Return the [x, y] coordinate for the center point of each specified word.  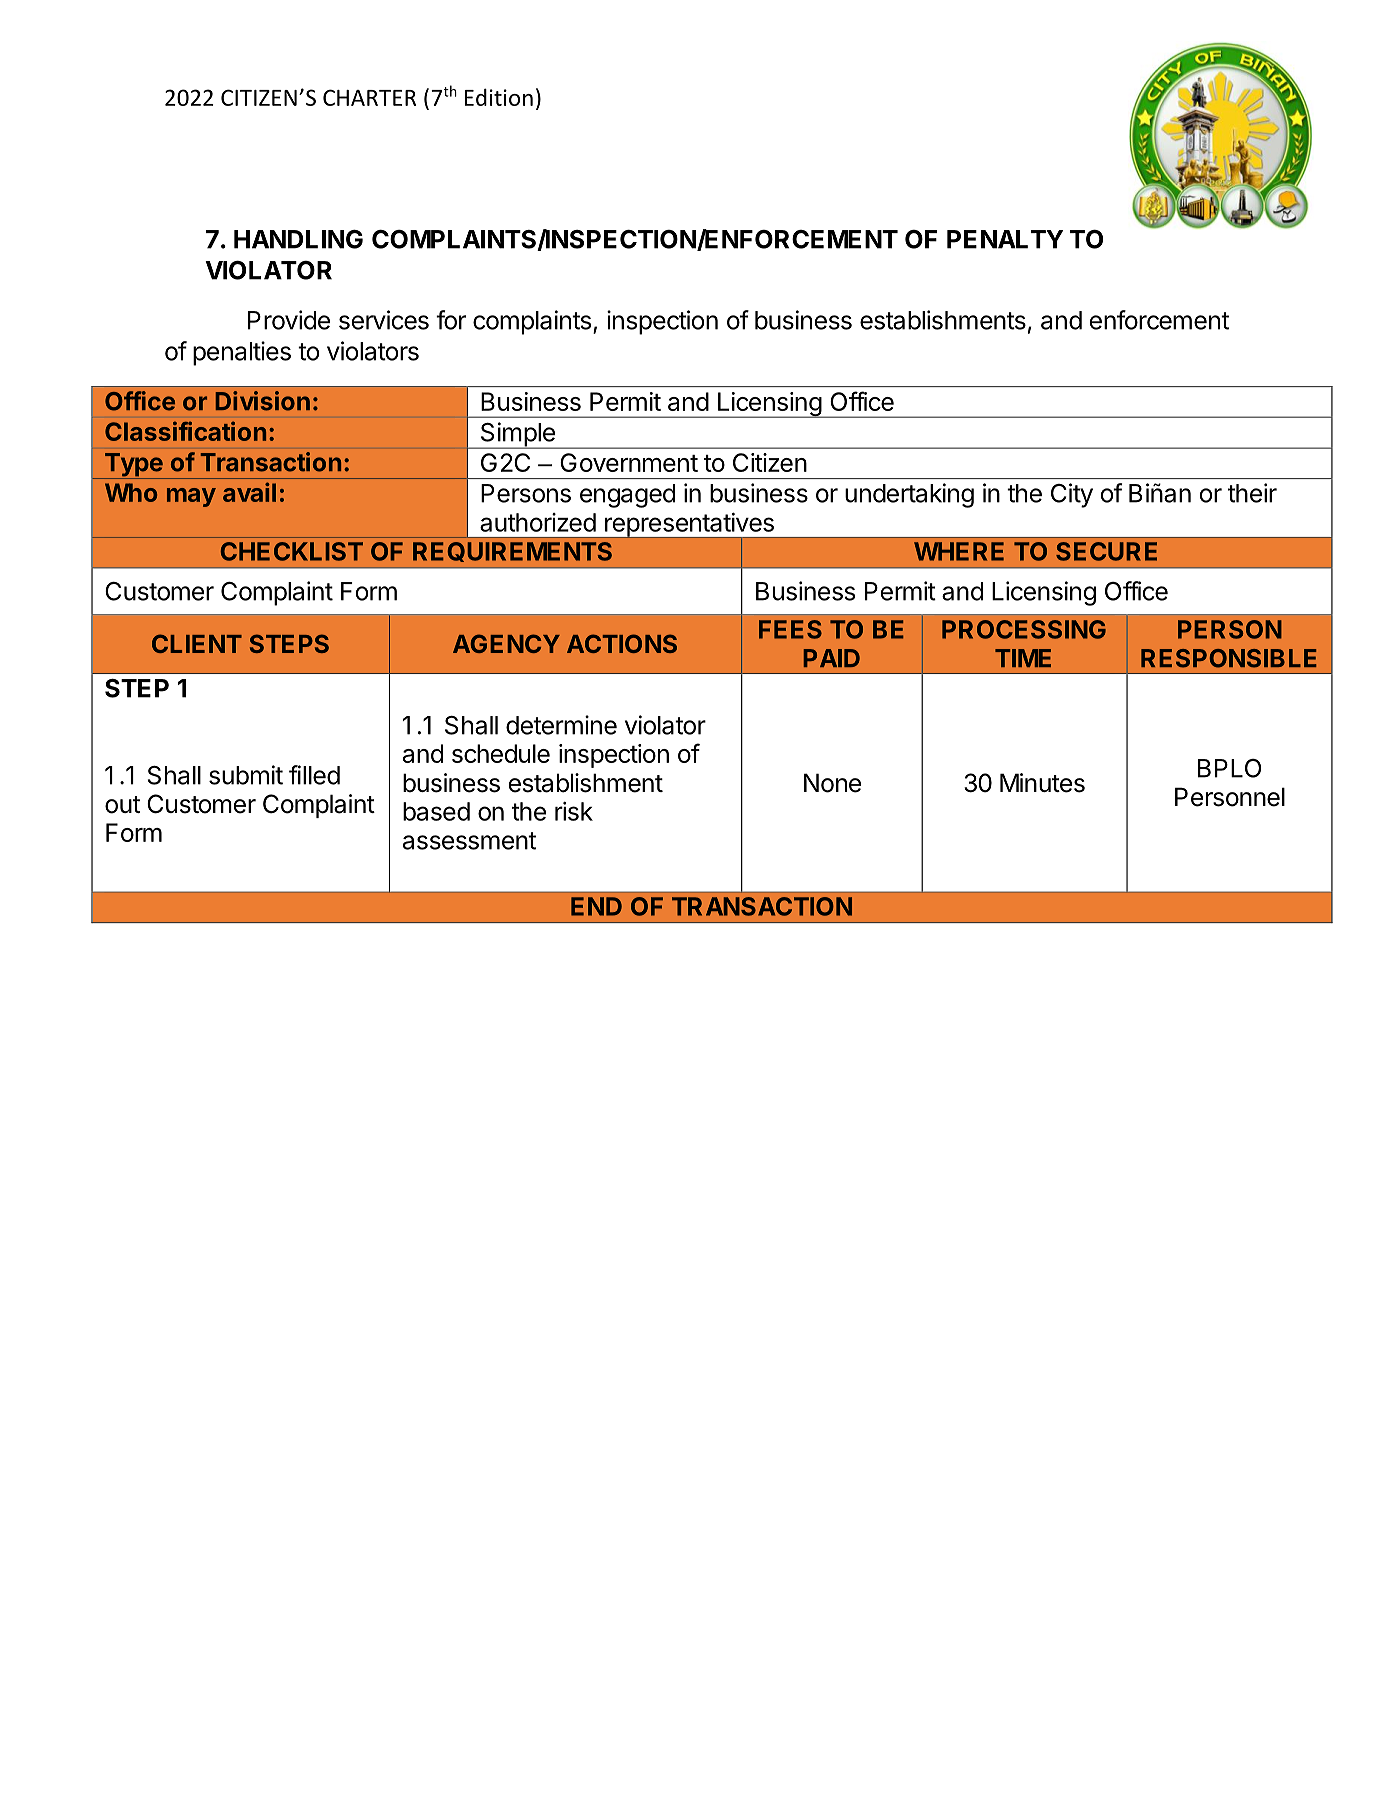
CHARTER [369, 97]
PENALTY [1005, 239]
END [596, 906]
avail [249, 492]
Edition [499, 97]
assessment [469, 841]
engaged [627, 496]
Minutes [1042, 783]
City [1072, 495]
